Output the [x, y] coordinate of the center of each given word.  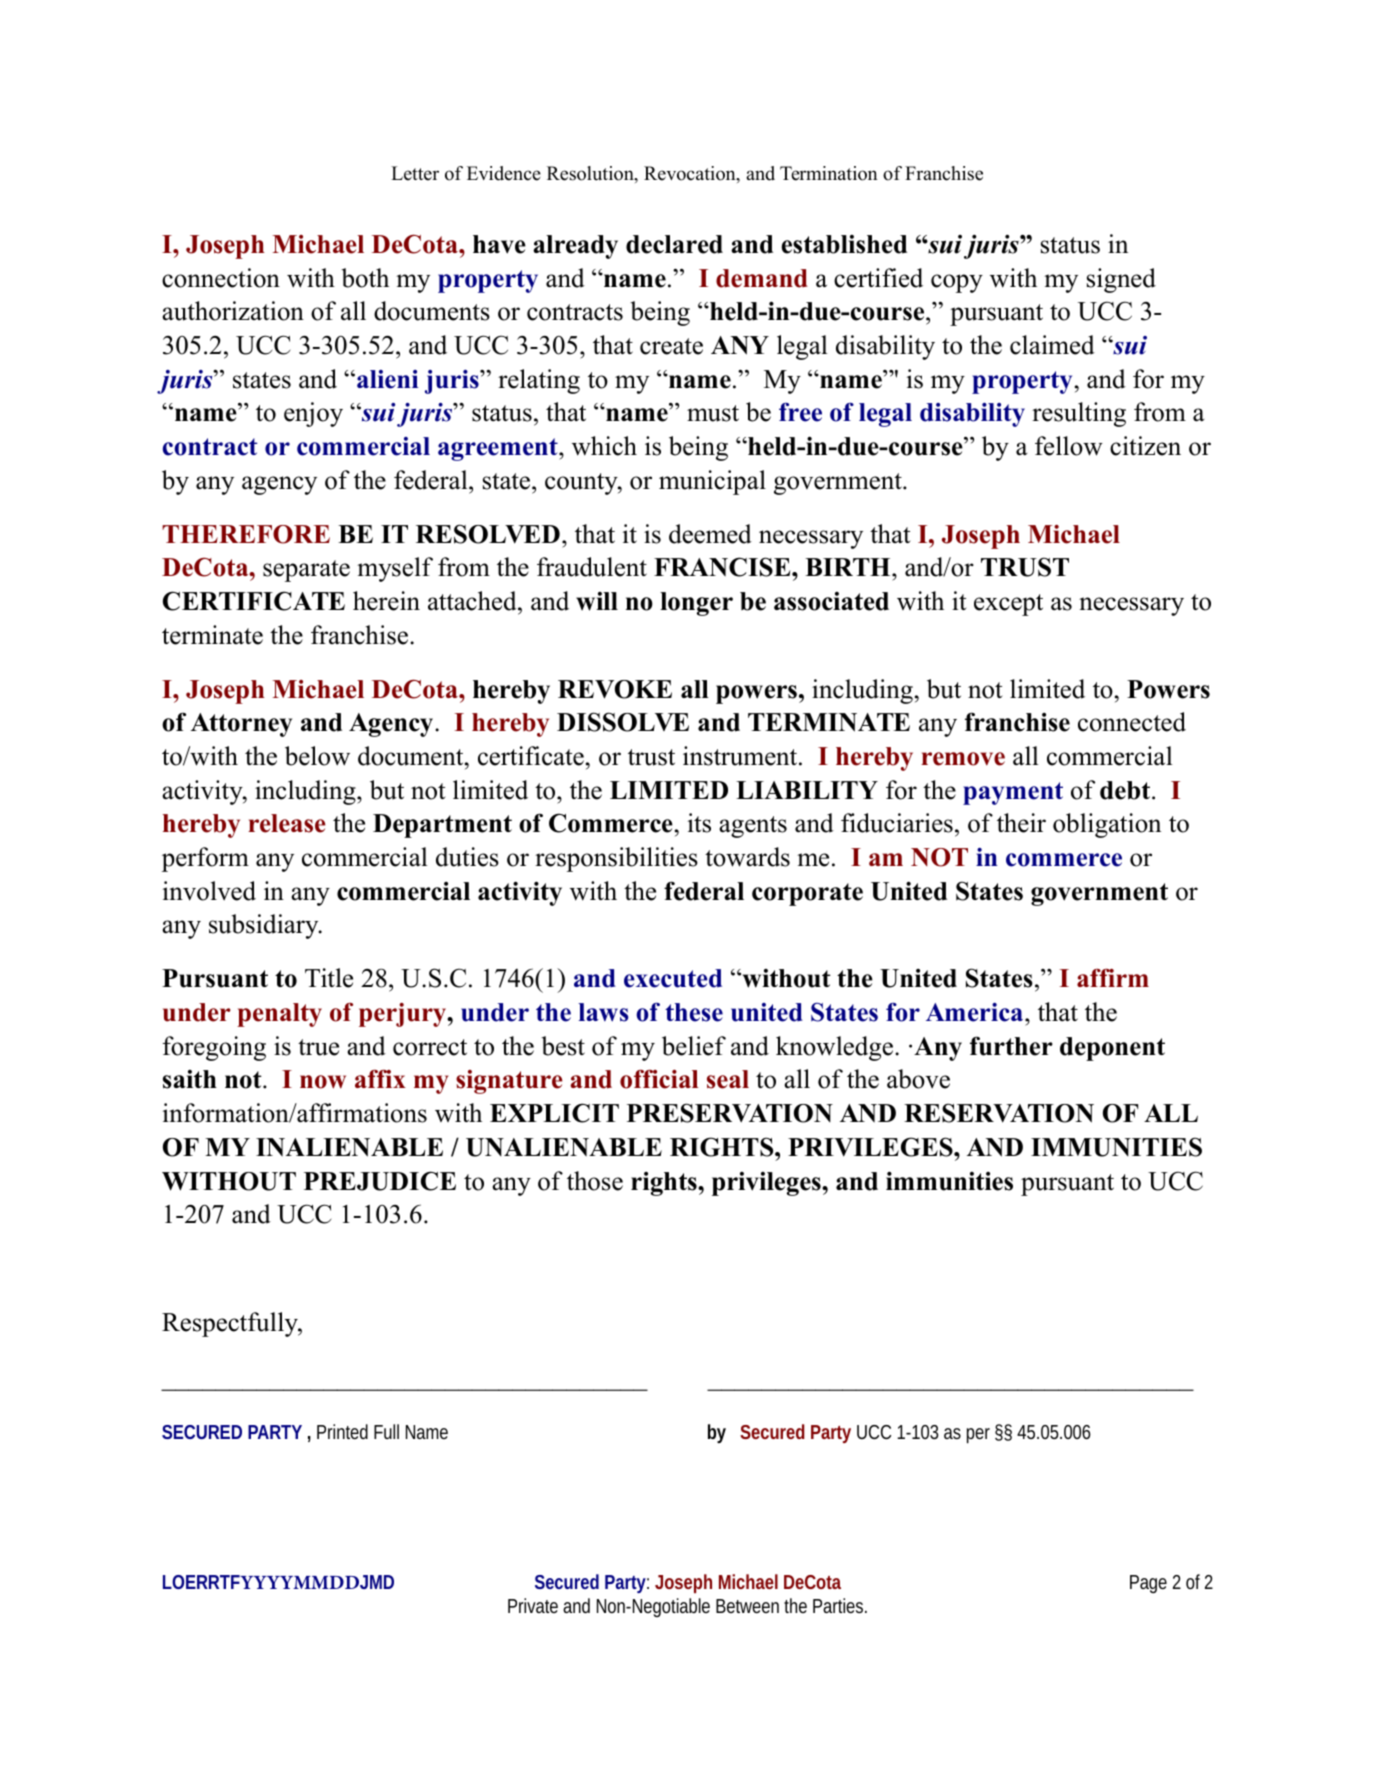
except [1008, 605]
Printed [342, 1431]
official [659, 1079]
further [1011, 1046]
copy [957, 283]
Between [747, 1606]
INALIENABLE [349, 1147]
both [365, 278]
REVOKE [615, 689]
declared [674, 244]
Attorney [241, 725]
